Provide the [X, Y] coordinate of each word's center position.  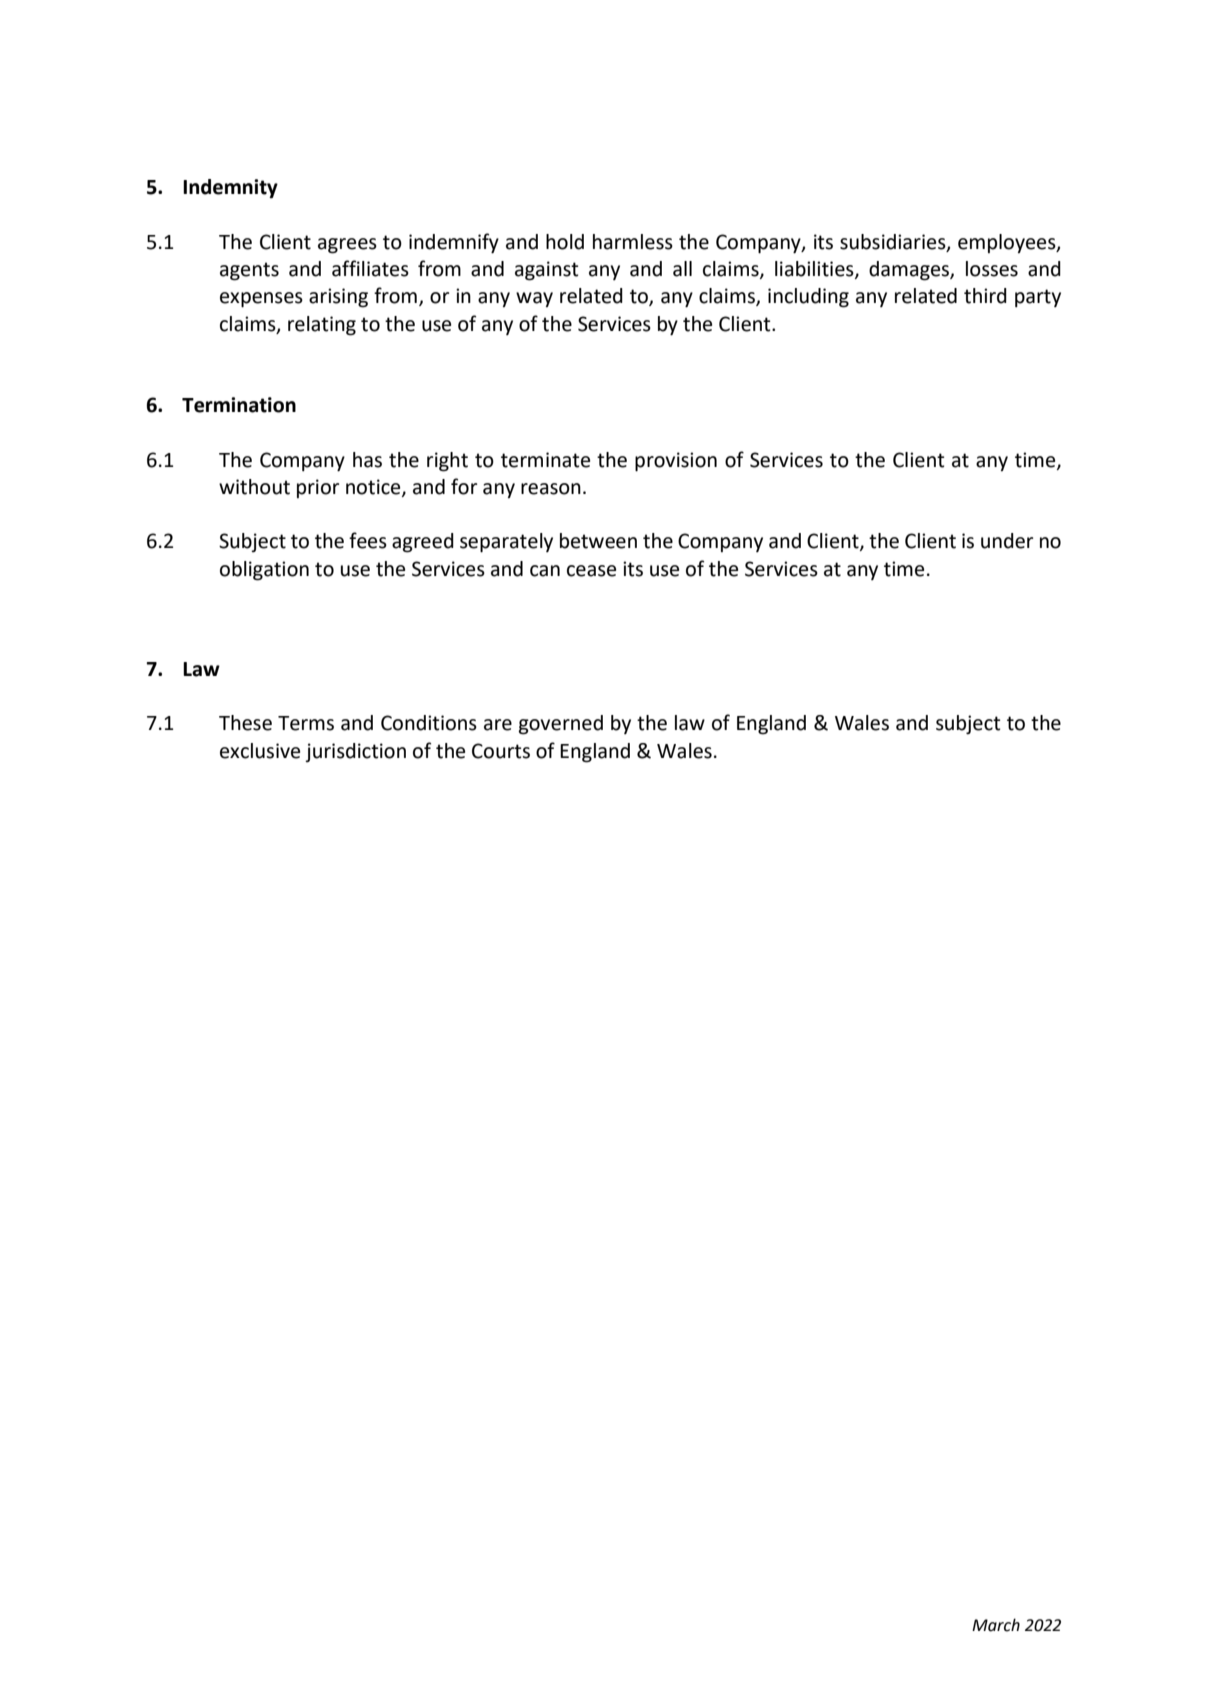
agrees [347, 246]
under [1007, 541]
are [498, 725]
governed [561, 725]
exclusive [260, 751]
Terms [306, 723]
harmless [633, 242]
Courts [501, 751]
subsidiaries [894, 243]
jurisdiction [355, 752]
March [996, 1625]
